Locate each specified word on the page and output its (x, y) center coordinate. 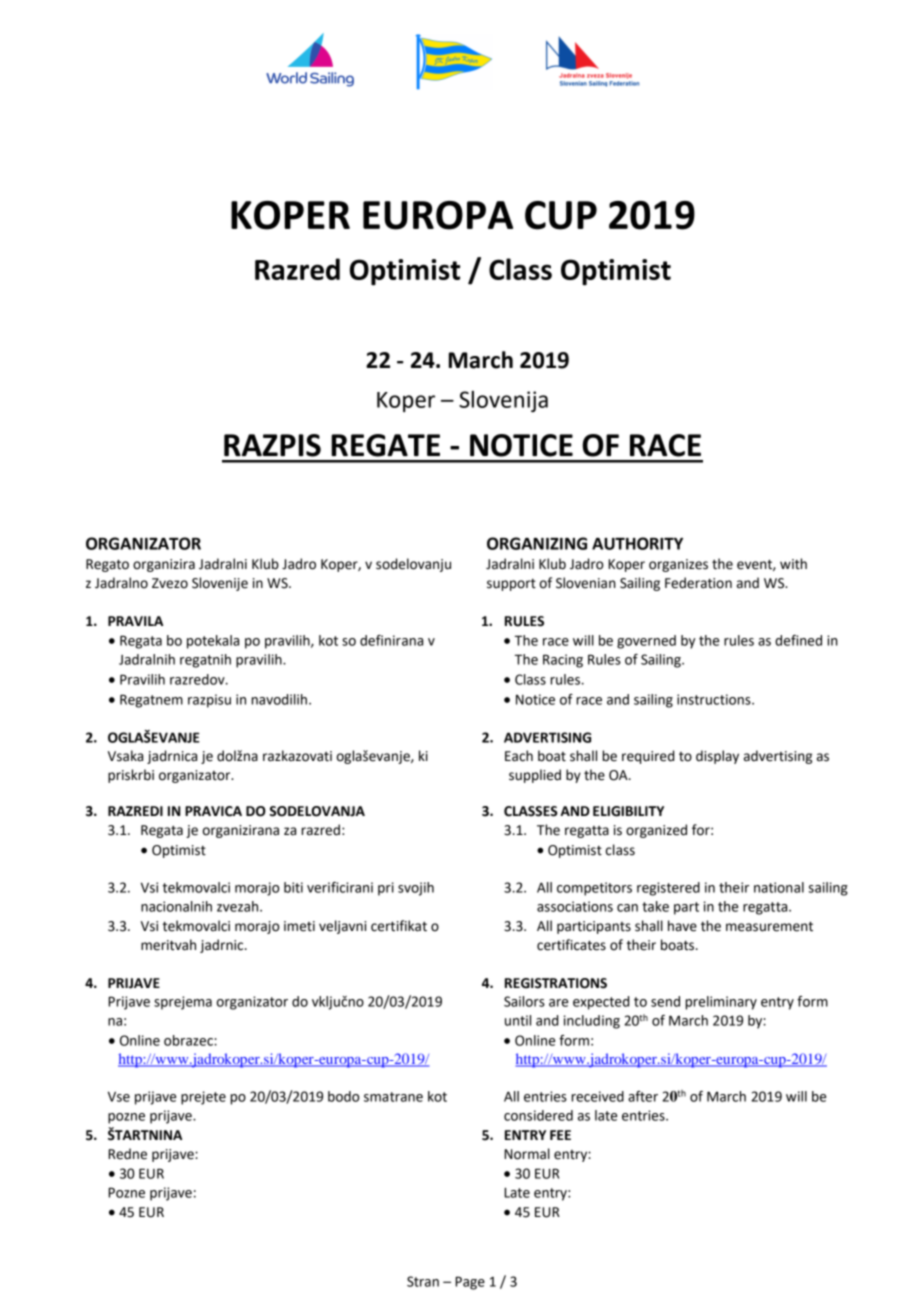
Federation (698, 583)
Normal (527, 1154)
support (511, 585)
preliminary (721, 1003)
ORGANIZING (537, 543)
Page (470, 1283)
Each (519, 756)
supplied (535, 776)
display (717, 757)
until (518, 1020)
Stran (423, 1281)
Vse (119, 1096)
